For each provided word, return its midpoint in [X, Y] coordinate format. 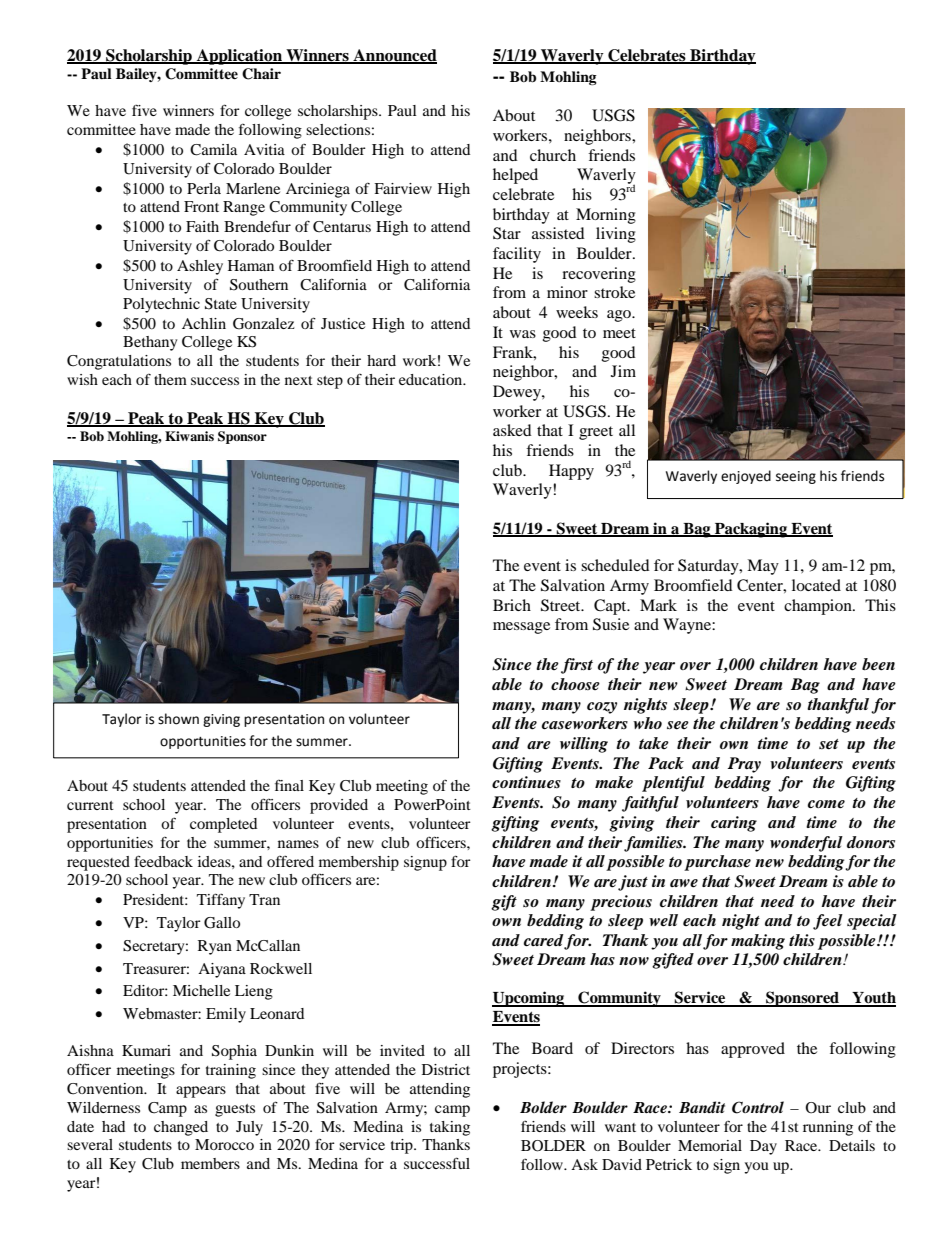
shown [178, 719]
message [521, 628]
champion [819, 607]
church [553, 155]
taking [450, 1128]
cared [545, 941]
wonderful [806, 844]
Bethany [150, 343]
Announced [394, 56]
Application [239, 57]
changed [181, 1128]
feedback [163, 861]
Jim [623, 371]
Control [758, 1107]
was [523, 334]
